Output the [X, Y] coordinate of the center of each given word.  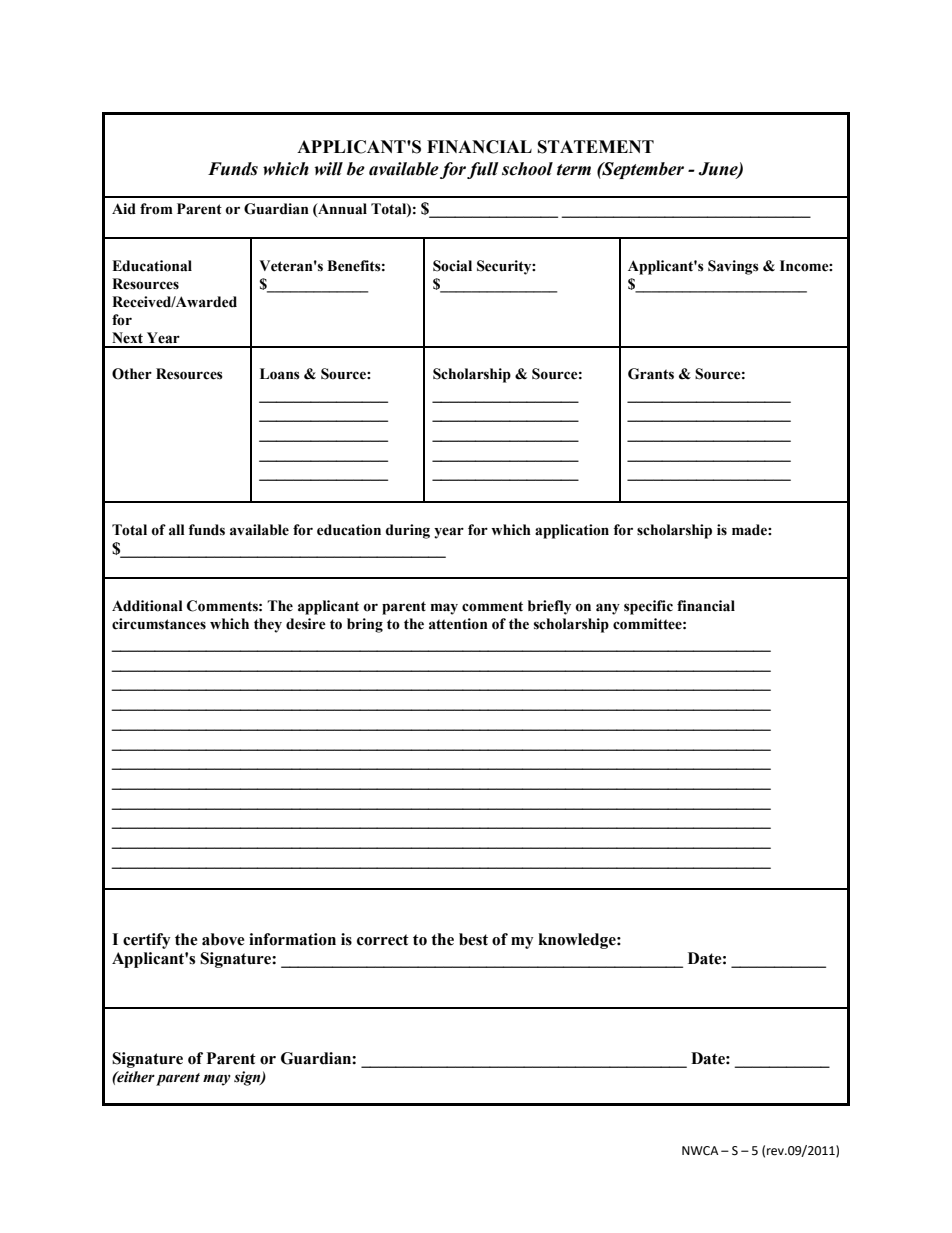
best [473, 939]
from [156, 209]
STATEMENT [596, 147]
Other [132, 374]
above [223, 939]
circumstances [159, 624]
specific [648, 607]
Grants [651, 374]
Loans [280, 374]
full [483, 170]
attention [458, 624]
